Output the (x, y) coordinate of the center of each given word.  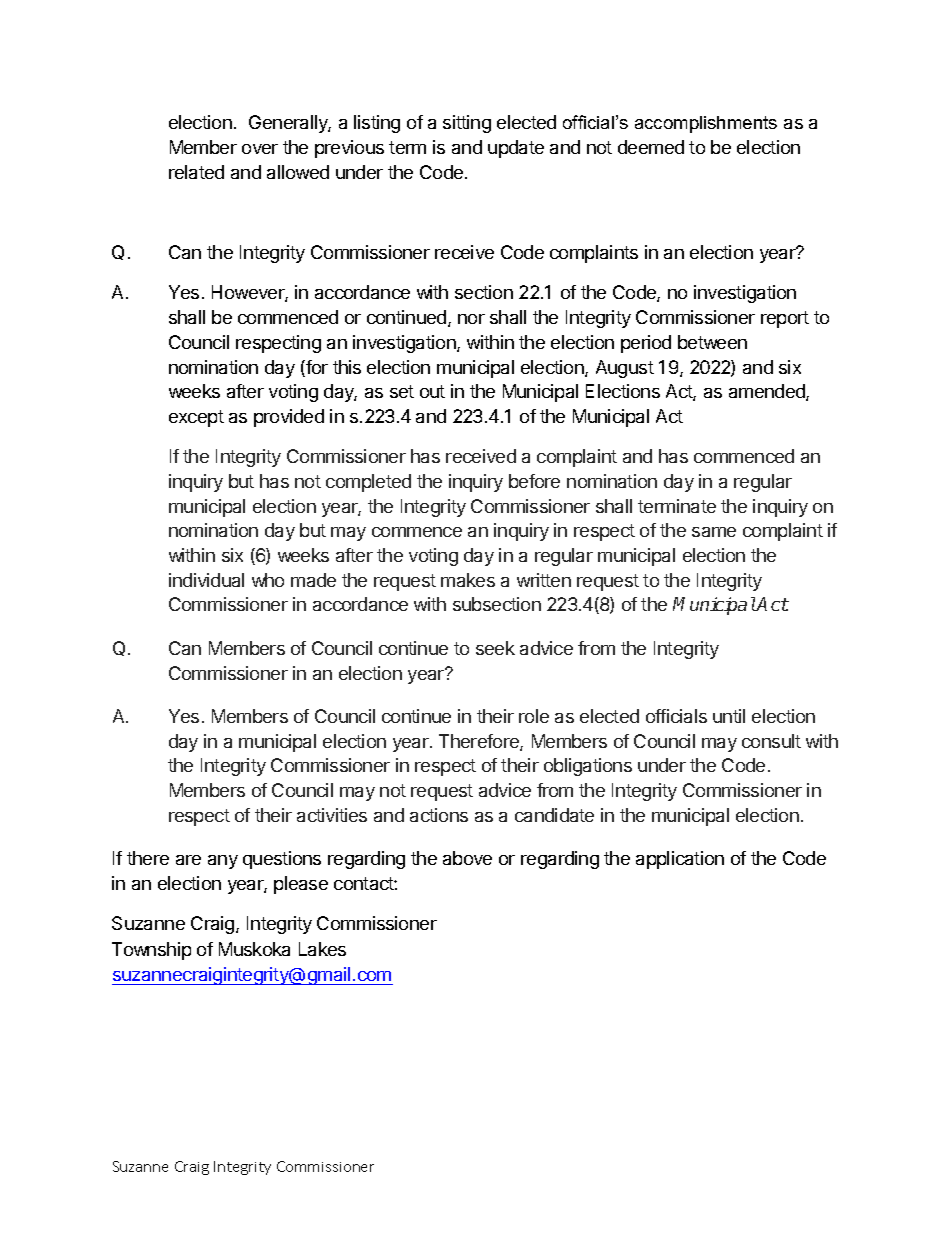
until (729, 716)
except (196, 418)
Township (151, 951)
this (347, 367)
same (714, 532)
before (534, 481)
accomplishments (706, 124)
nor (471, 319)
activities (332, 815)
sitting (467, 124)
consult (771, 741)
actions (439, 815)
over (260, 149)
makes (468, 580)
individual (206, 580)
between (712, 342)
